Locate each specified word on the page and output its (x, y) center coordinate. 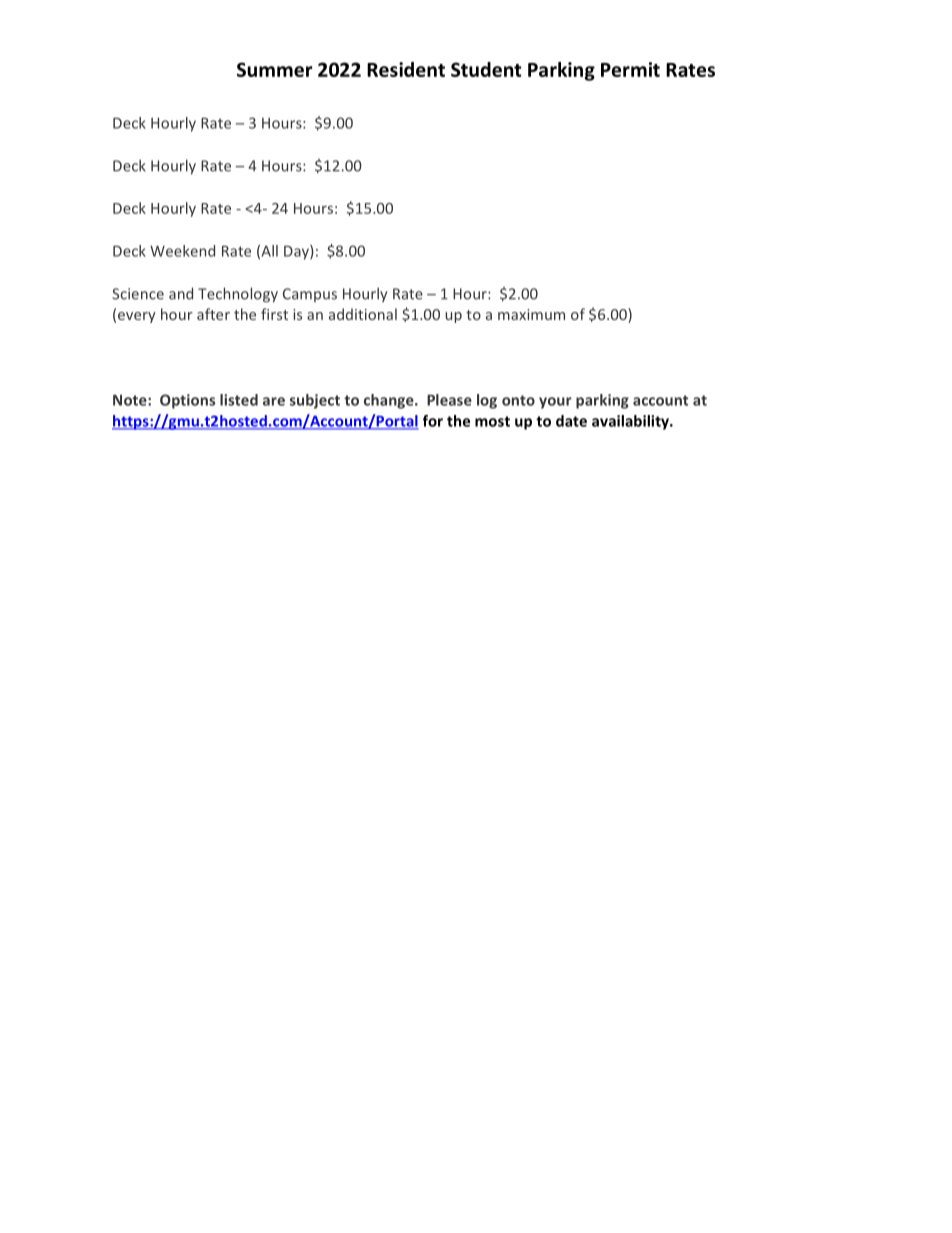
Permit (630, 69)
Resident (406, 69)
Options (187, 401)
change (390, 401)
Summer (275, 69)
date (571, 421)
